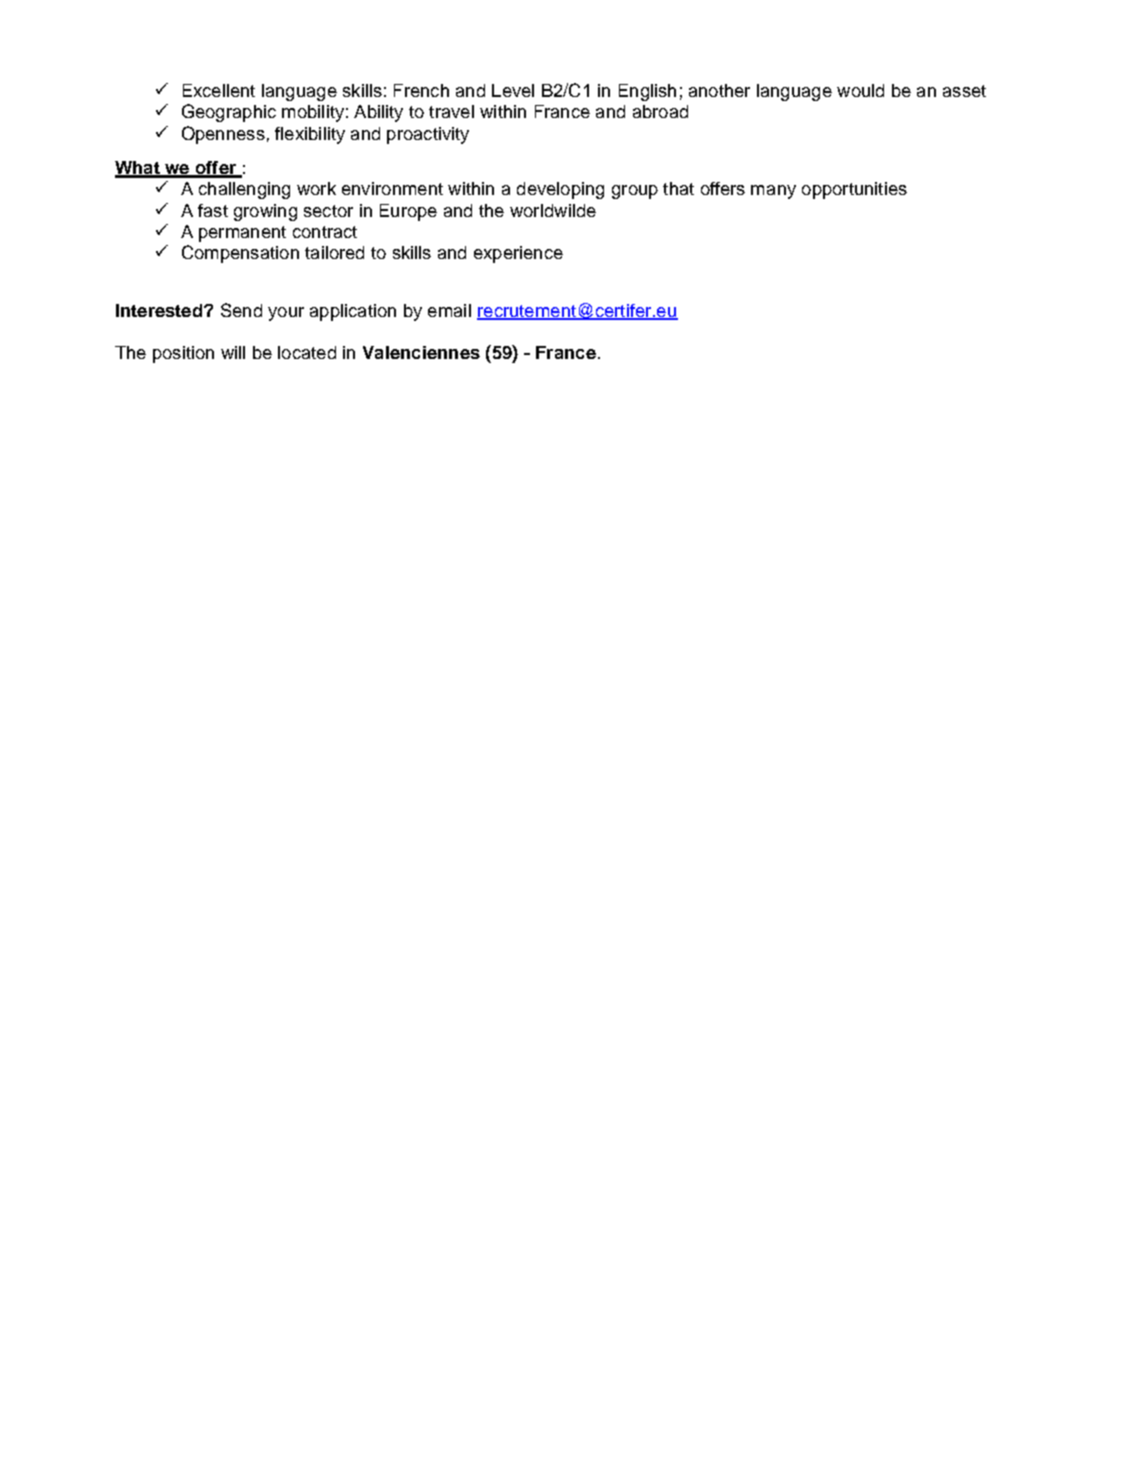 Image resolution: width=1134 pixels, height=1468 pixels. I want to click on experience, so click(518, 254).
